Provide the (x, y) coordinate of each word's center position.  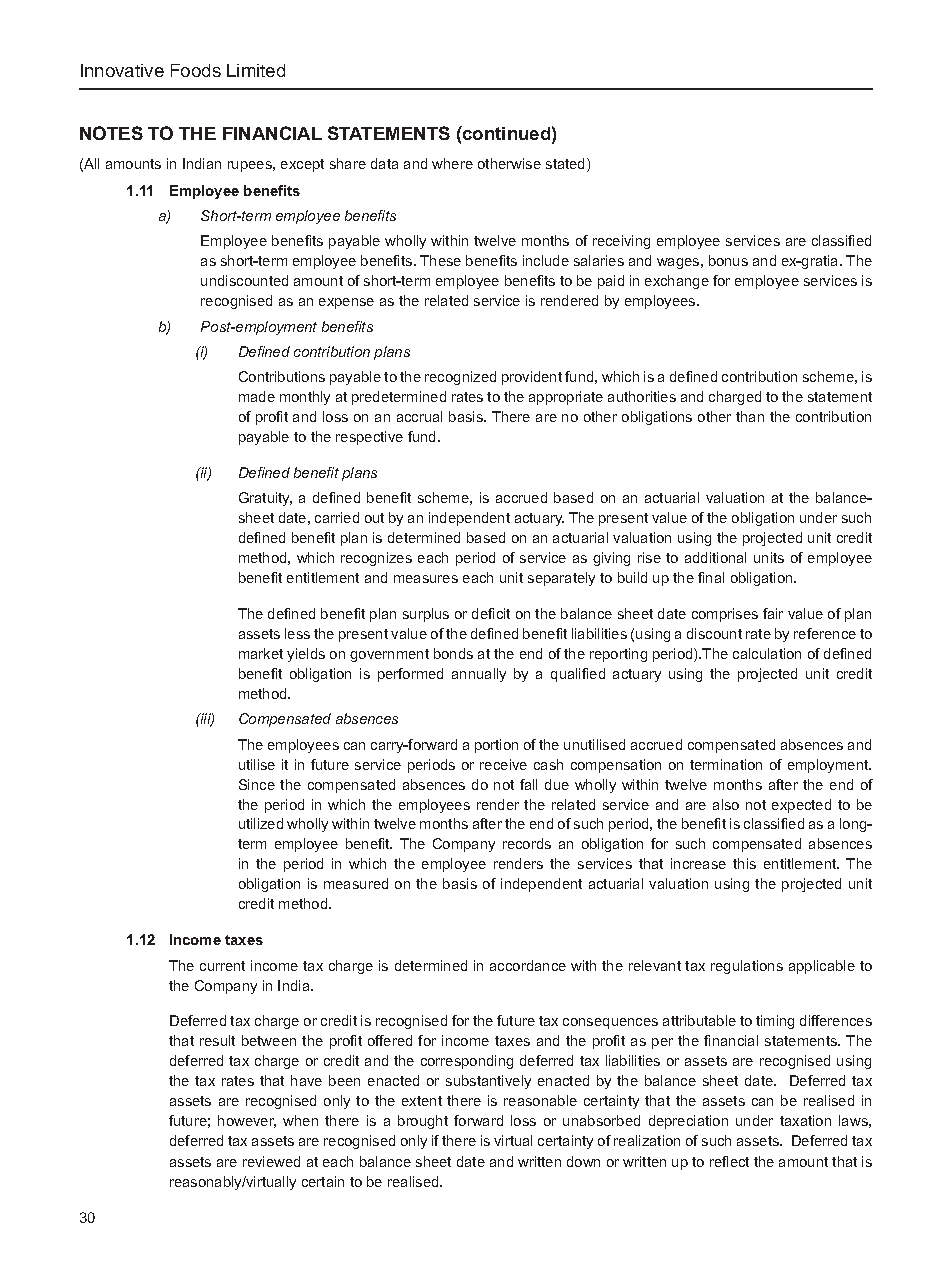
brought (423, 1122)
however (247, 1121)
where (452, 163)
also (726, 804)
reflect (729, 1161)
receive (503, 764)
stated (567, 165)
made (257, 396)
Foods (196, 70)
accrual (419, 416)
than (750, 416)
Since (257, 784)
